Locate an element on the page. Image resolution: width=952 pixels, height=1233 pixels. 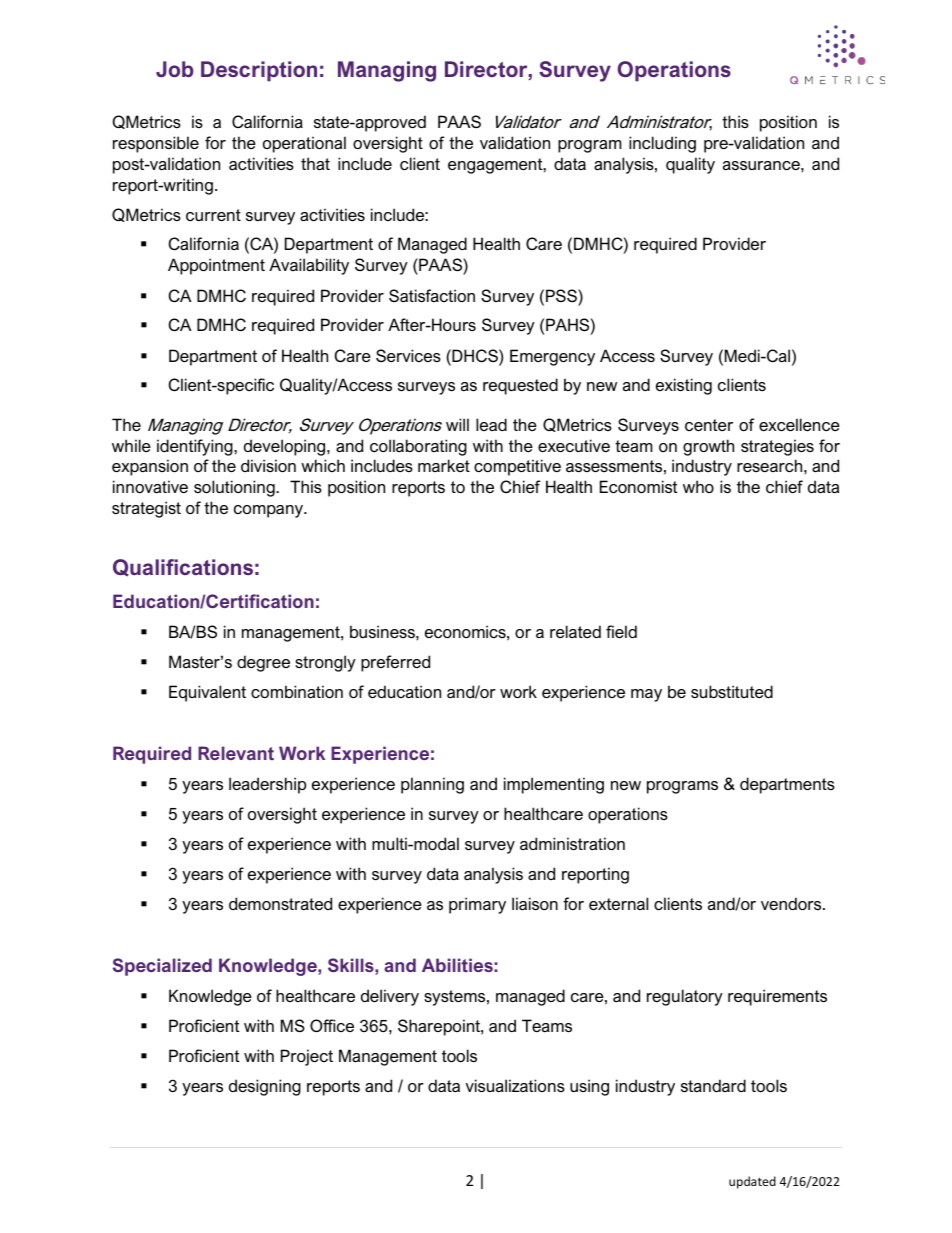
regulatory is located at coordinates (685, 997).
